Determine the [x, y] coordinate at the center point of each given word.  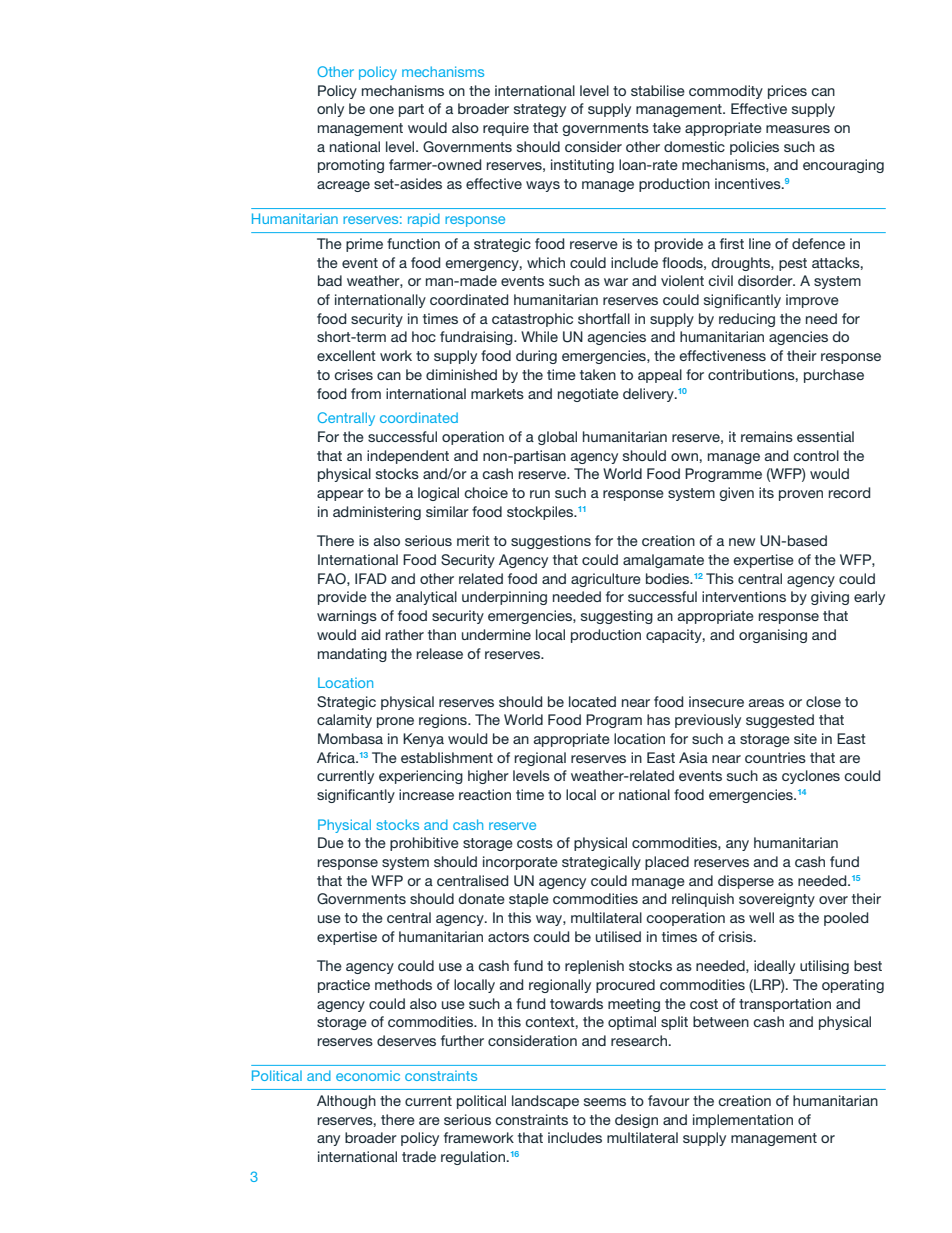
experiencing [421, 777]
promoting [351, 166]
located [592, 701]
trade [419, 1156]
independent [408, 457]
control [816, 455]
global [557, 438]
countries [775, 757]
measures [798, 129]
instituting [582, 166]
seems [605, 1102]
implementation [743, 1121]
